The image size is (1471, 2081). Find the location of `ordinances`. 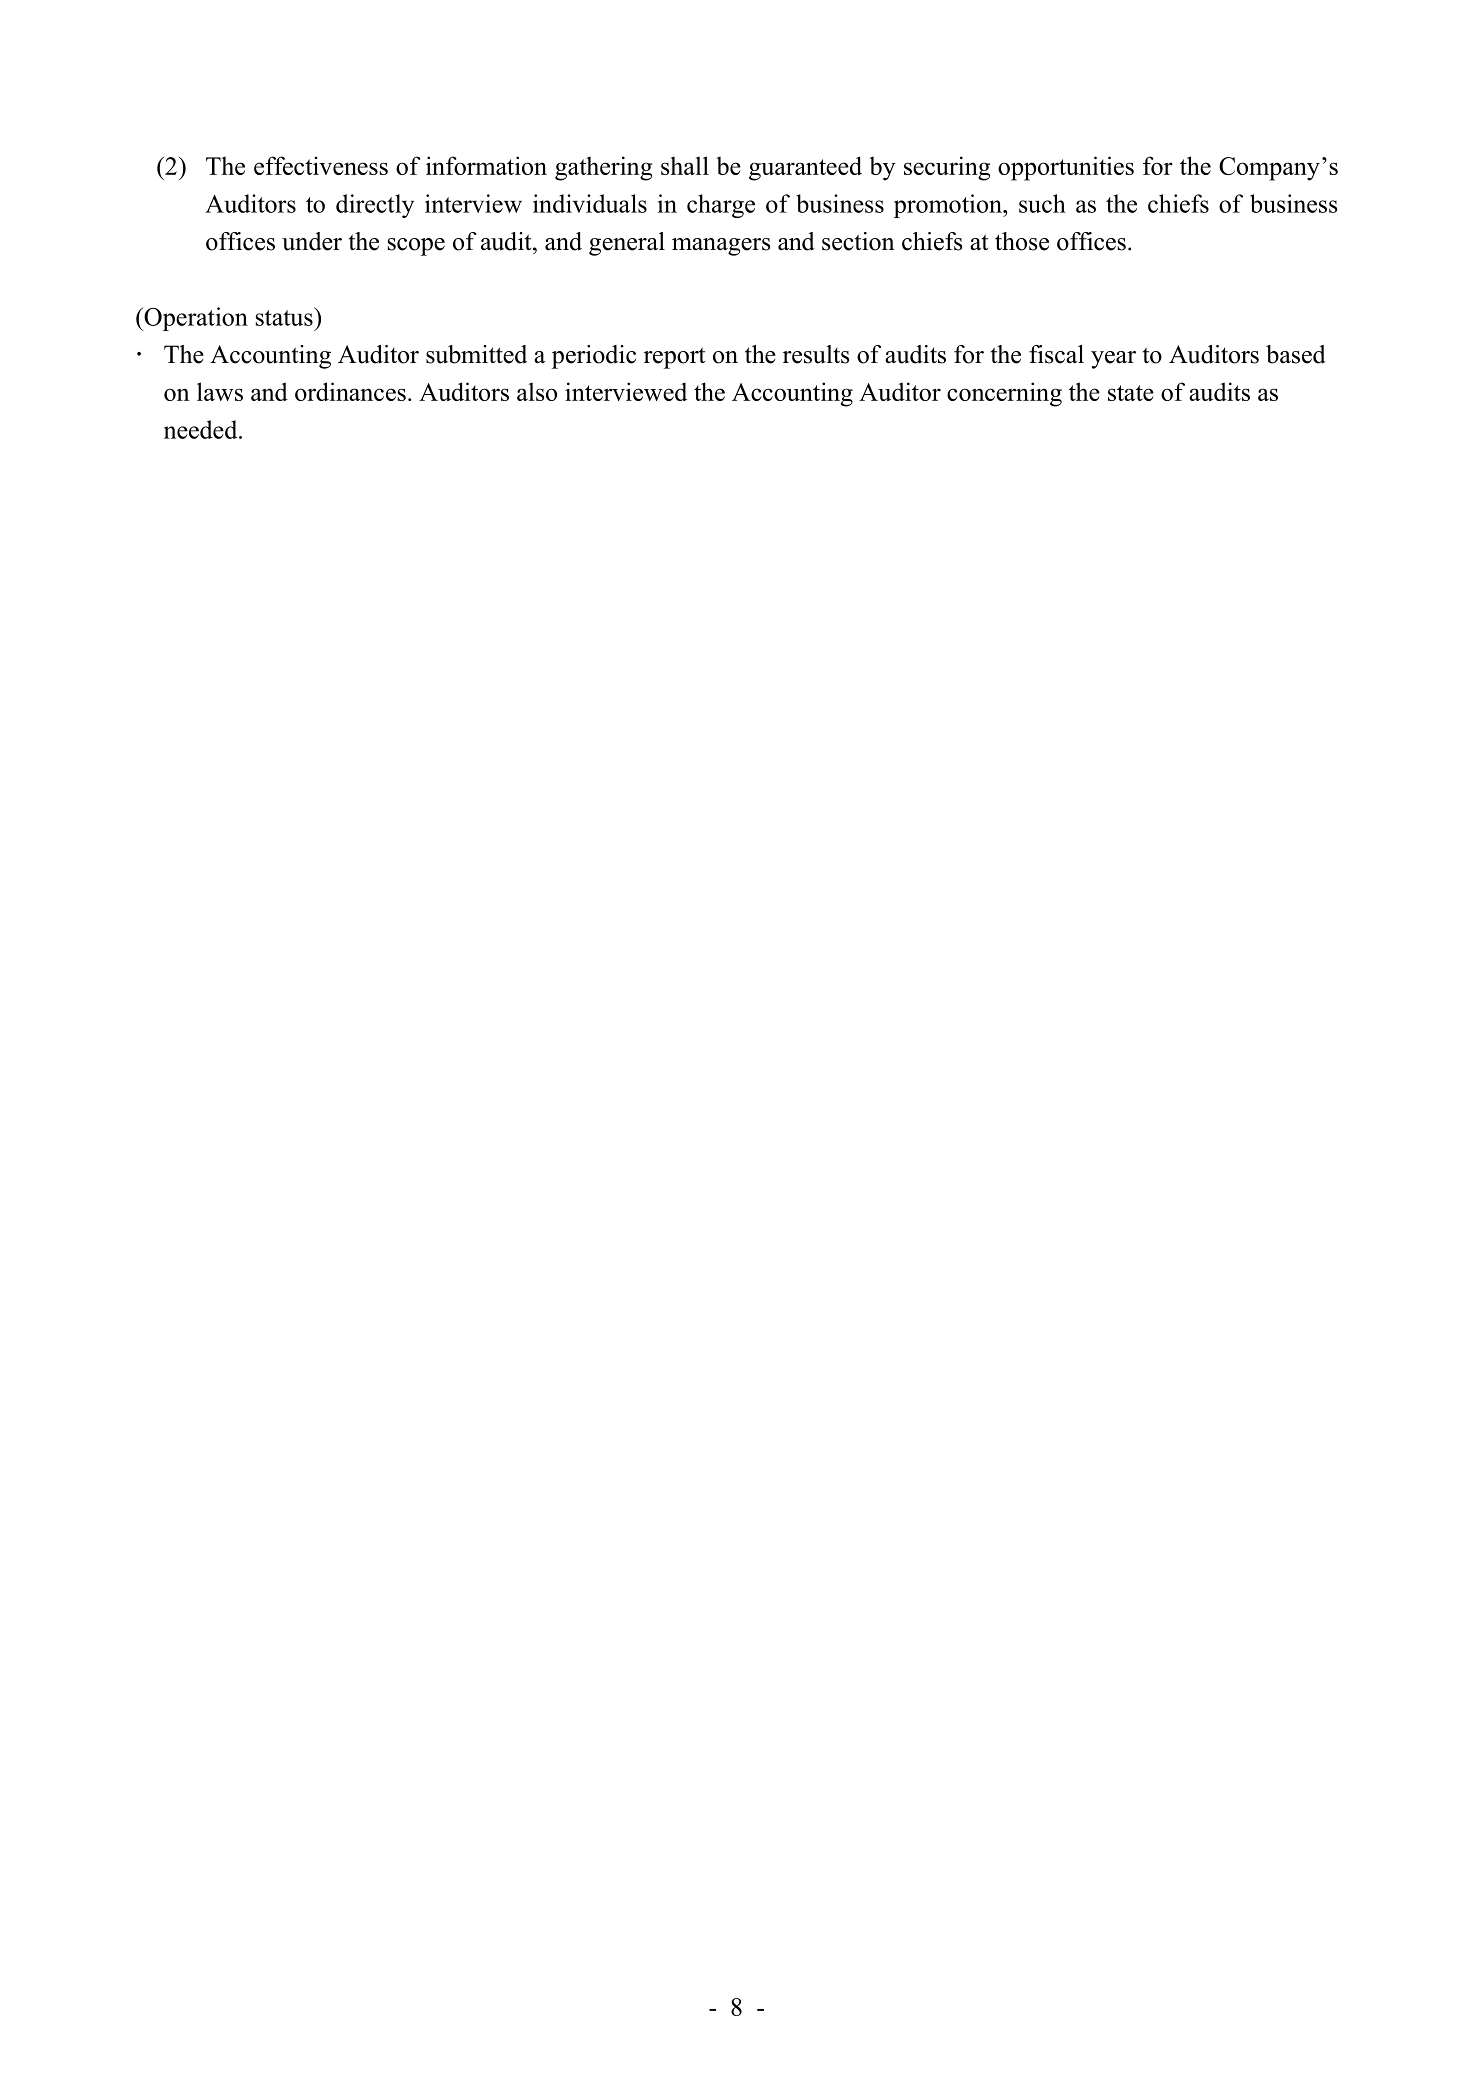

ordinances is located at coordinates (350, 391).
